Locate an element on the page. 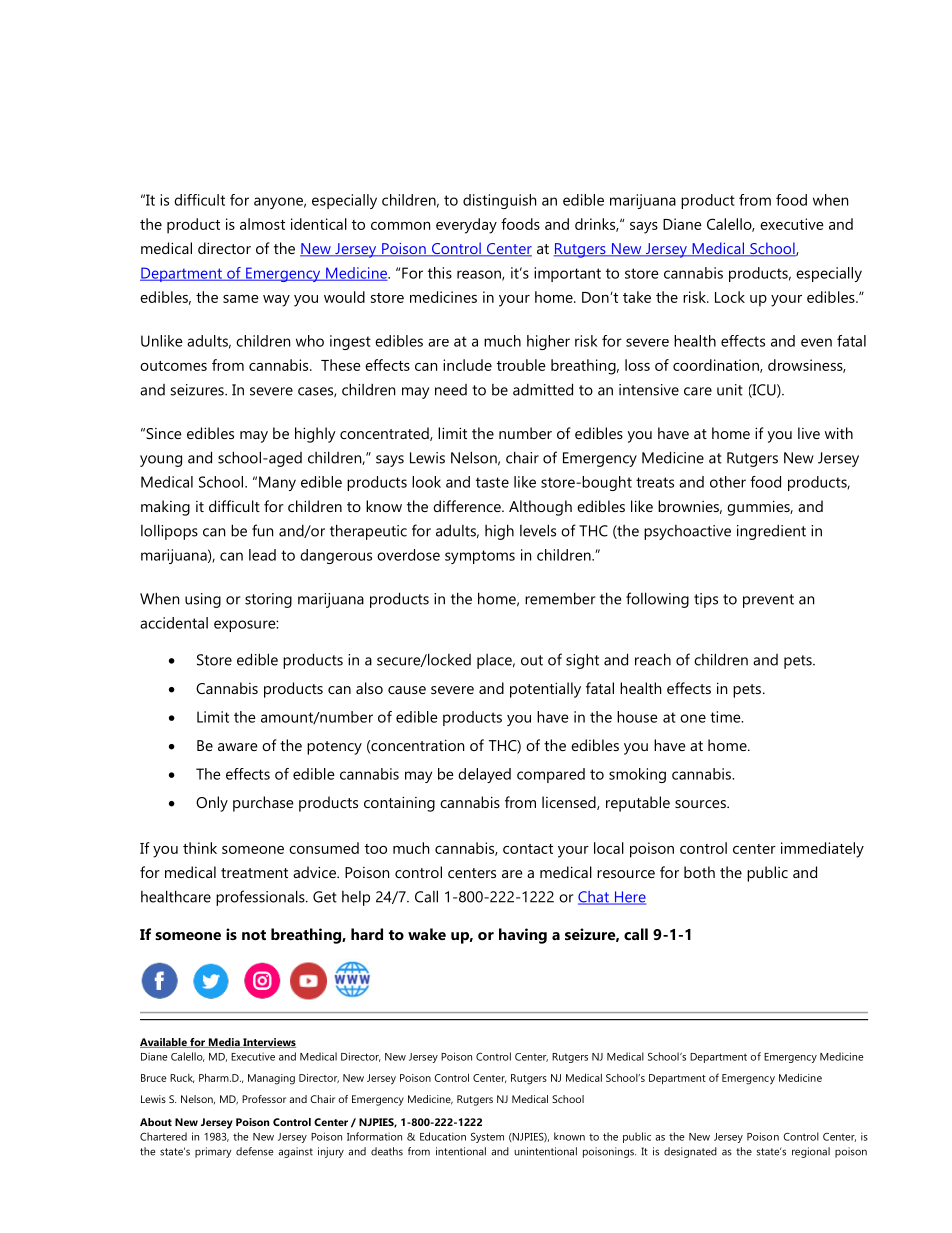  Only is located at coordinates (212, 804).
